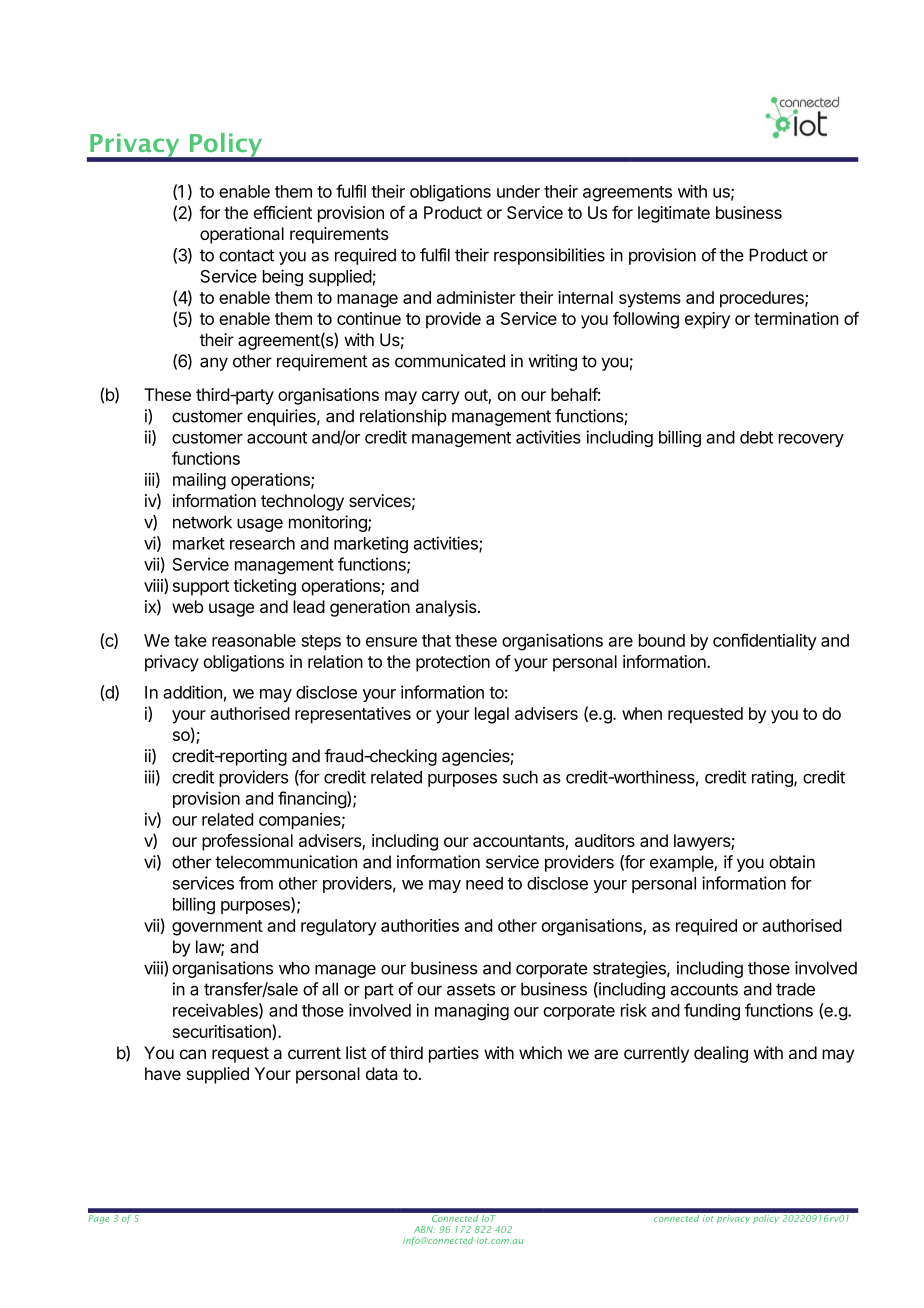  Describe the element at coordinates (242, 235) in the screenshot. I see `operational` at that location.
